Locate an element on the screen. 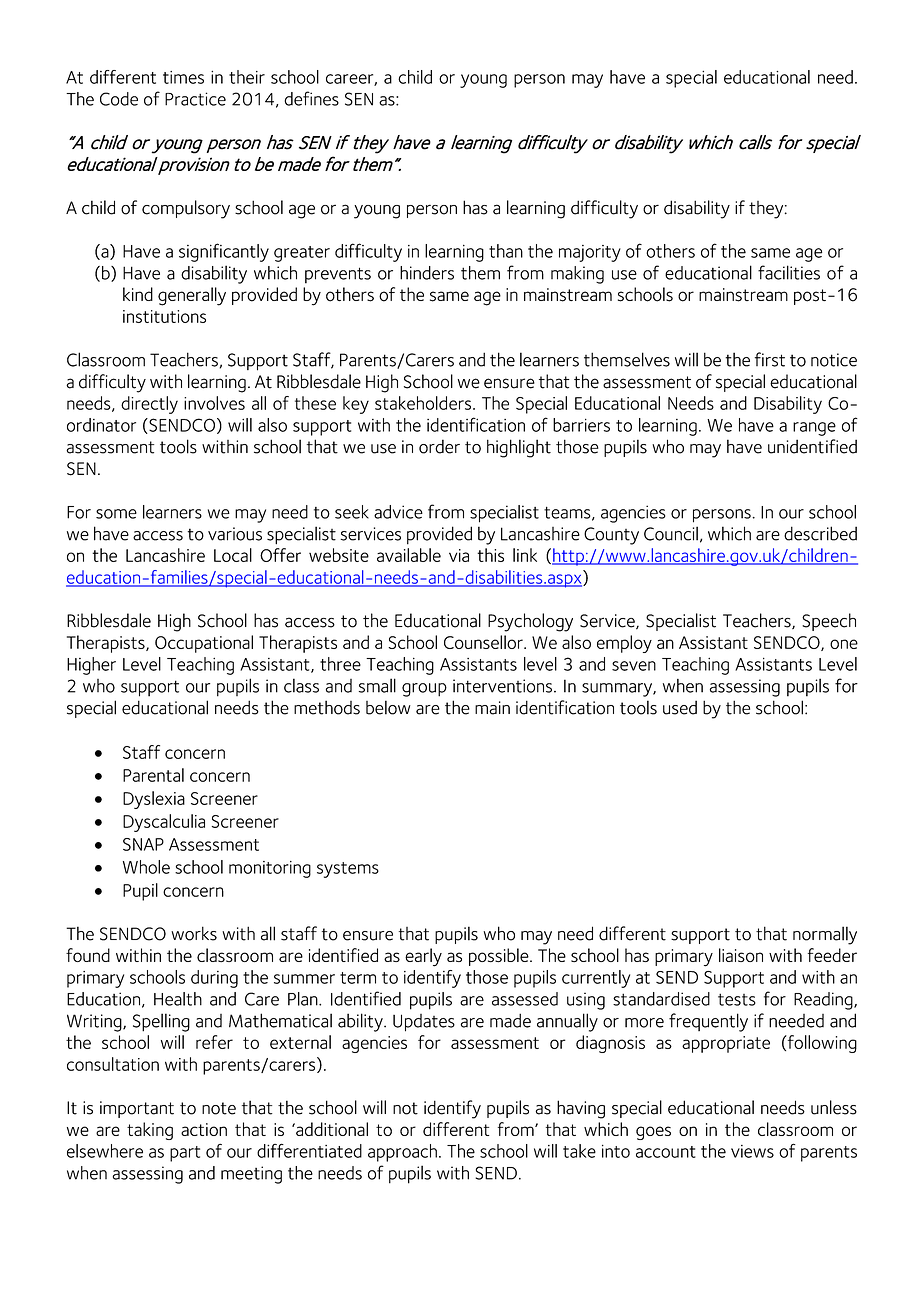 This screenshot has width=924, height=1308. defines is located at coordinates (311, 98).
